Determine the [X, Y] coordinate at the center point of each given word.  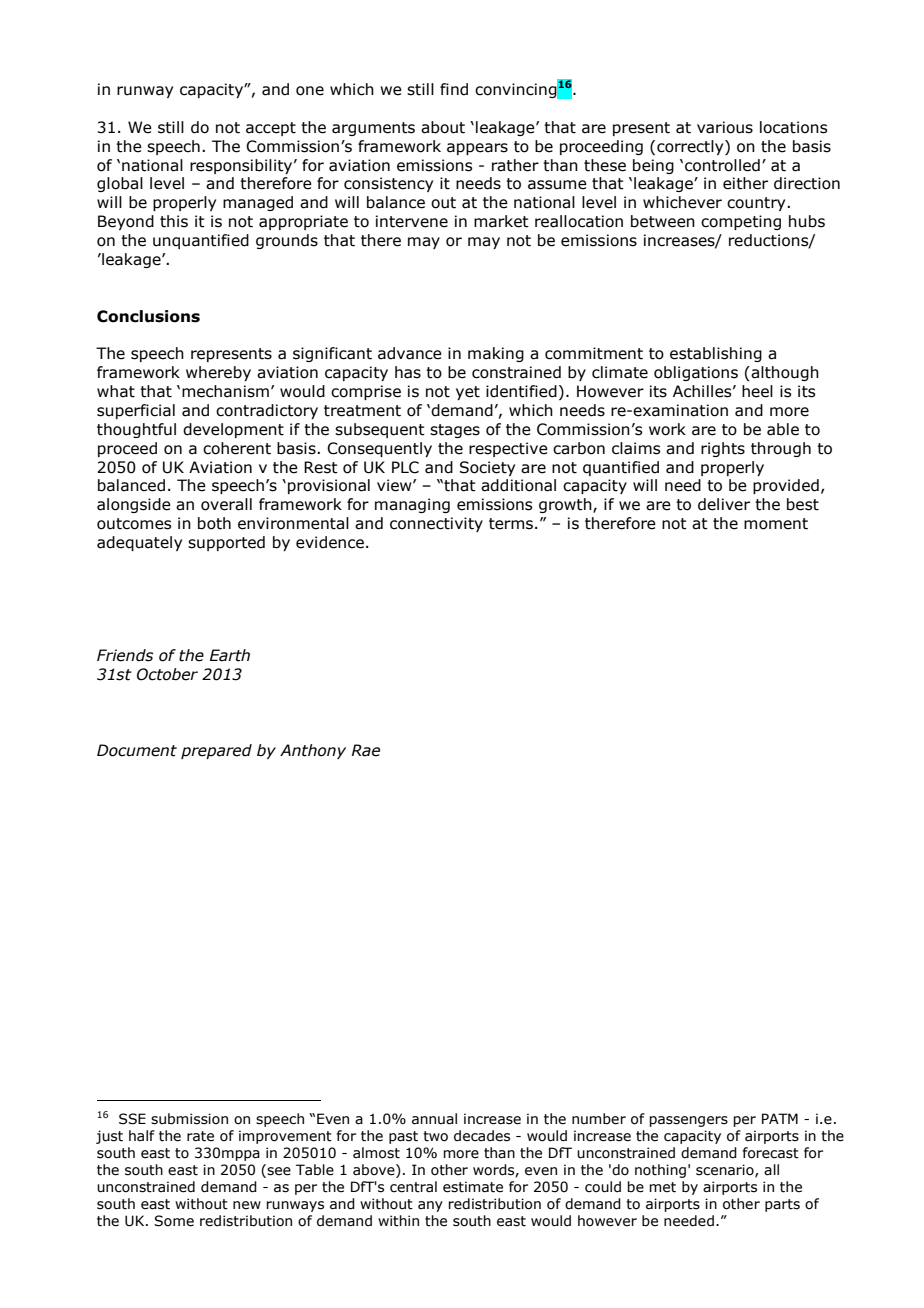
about [443, 127]
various [725, 127]
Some [174, 1221]
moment [776, 524]
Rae [366, 750]
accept [271, 129]
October [167, 674]
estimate [473, 1187]
